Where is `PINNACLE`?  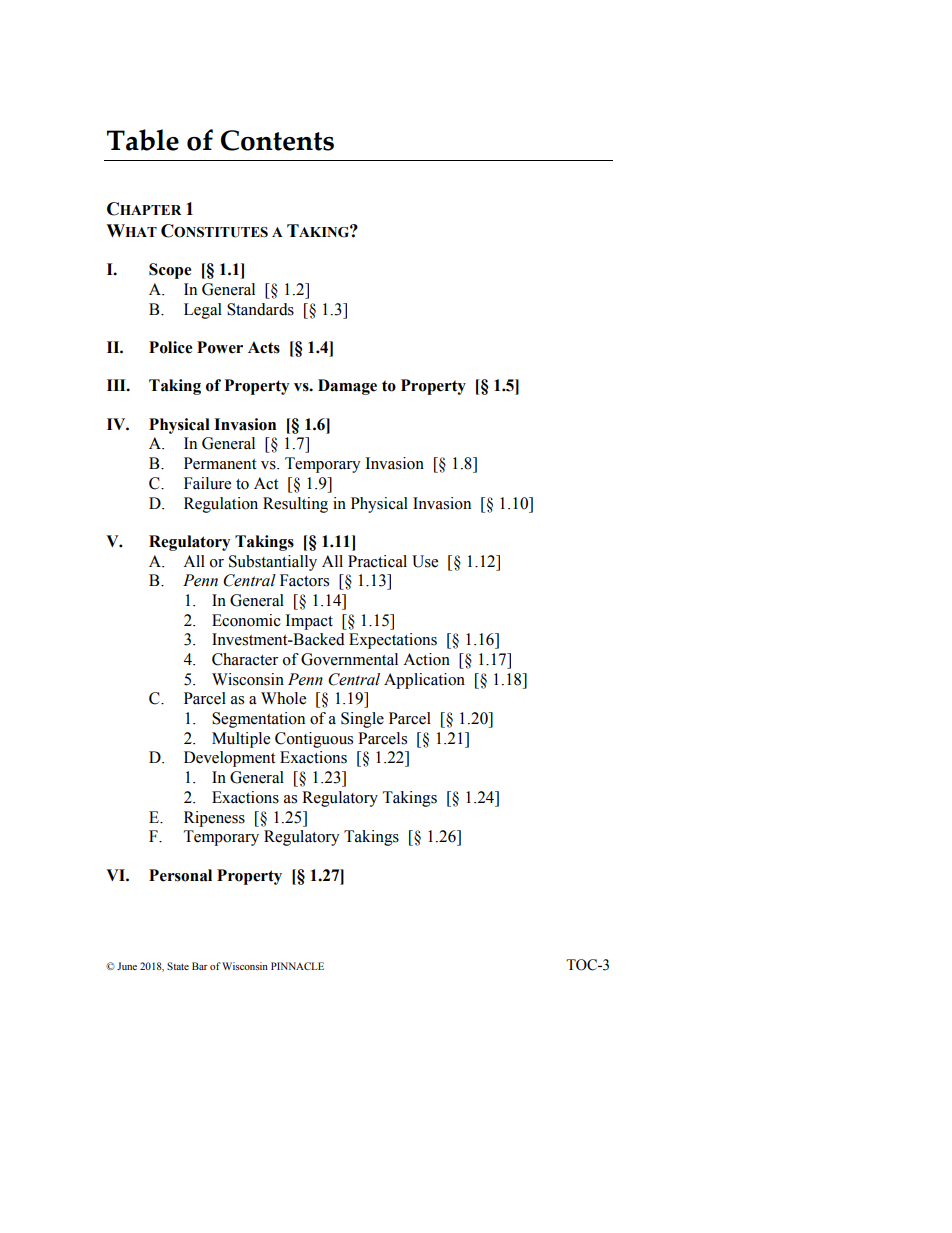 PINNACLE is located at coordinates (297, 966).
